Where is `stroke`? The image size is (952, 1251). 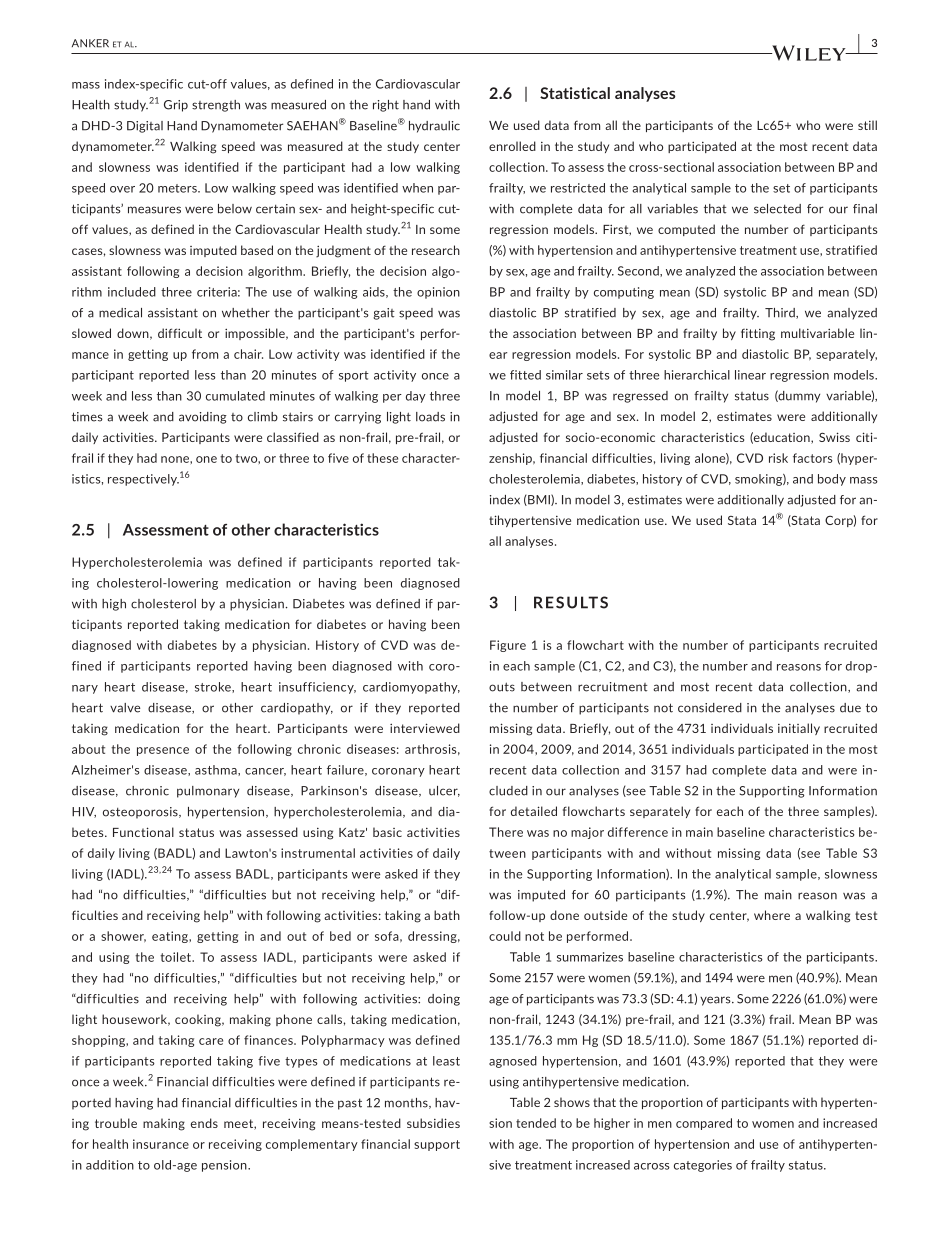
stroke is located at coordinates (214, 687).
